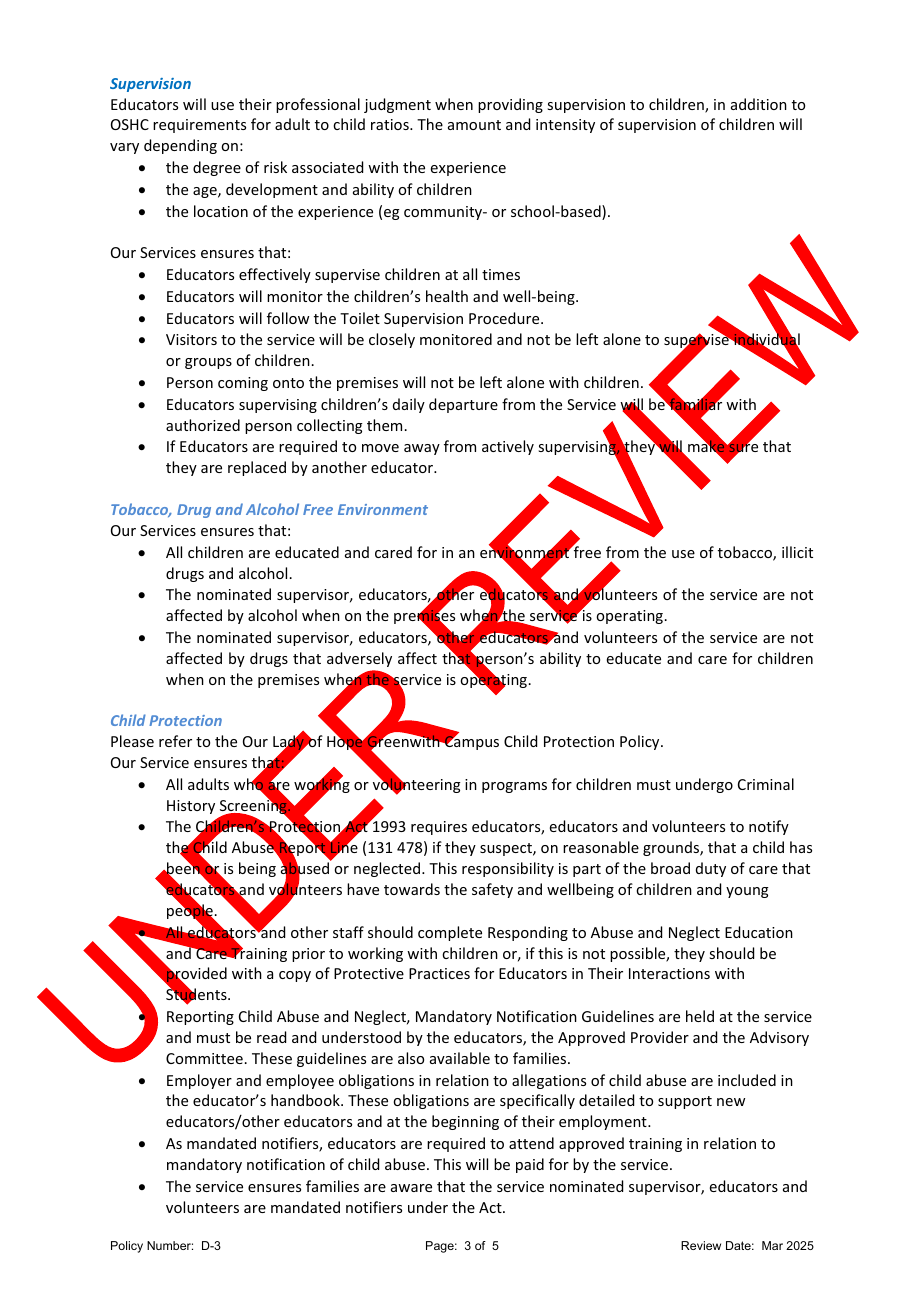 This image has width=924, height=1308. What do you see at coordinates (199, 126) in the image?
I see `requirements` at bounding box center [199, 126].
